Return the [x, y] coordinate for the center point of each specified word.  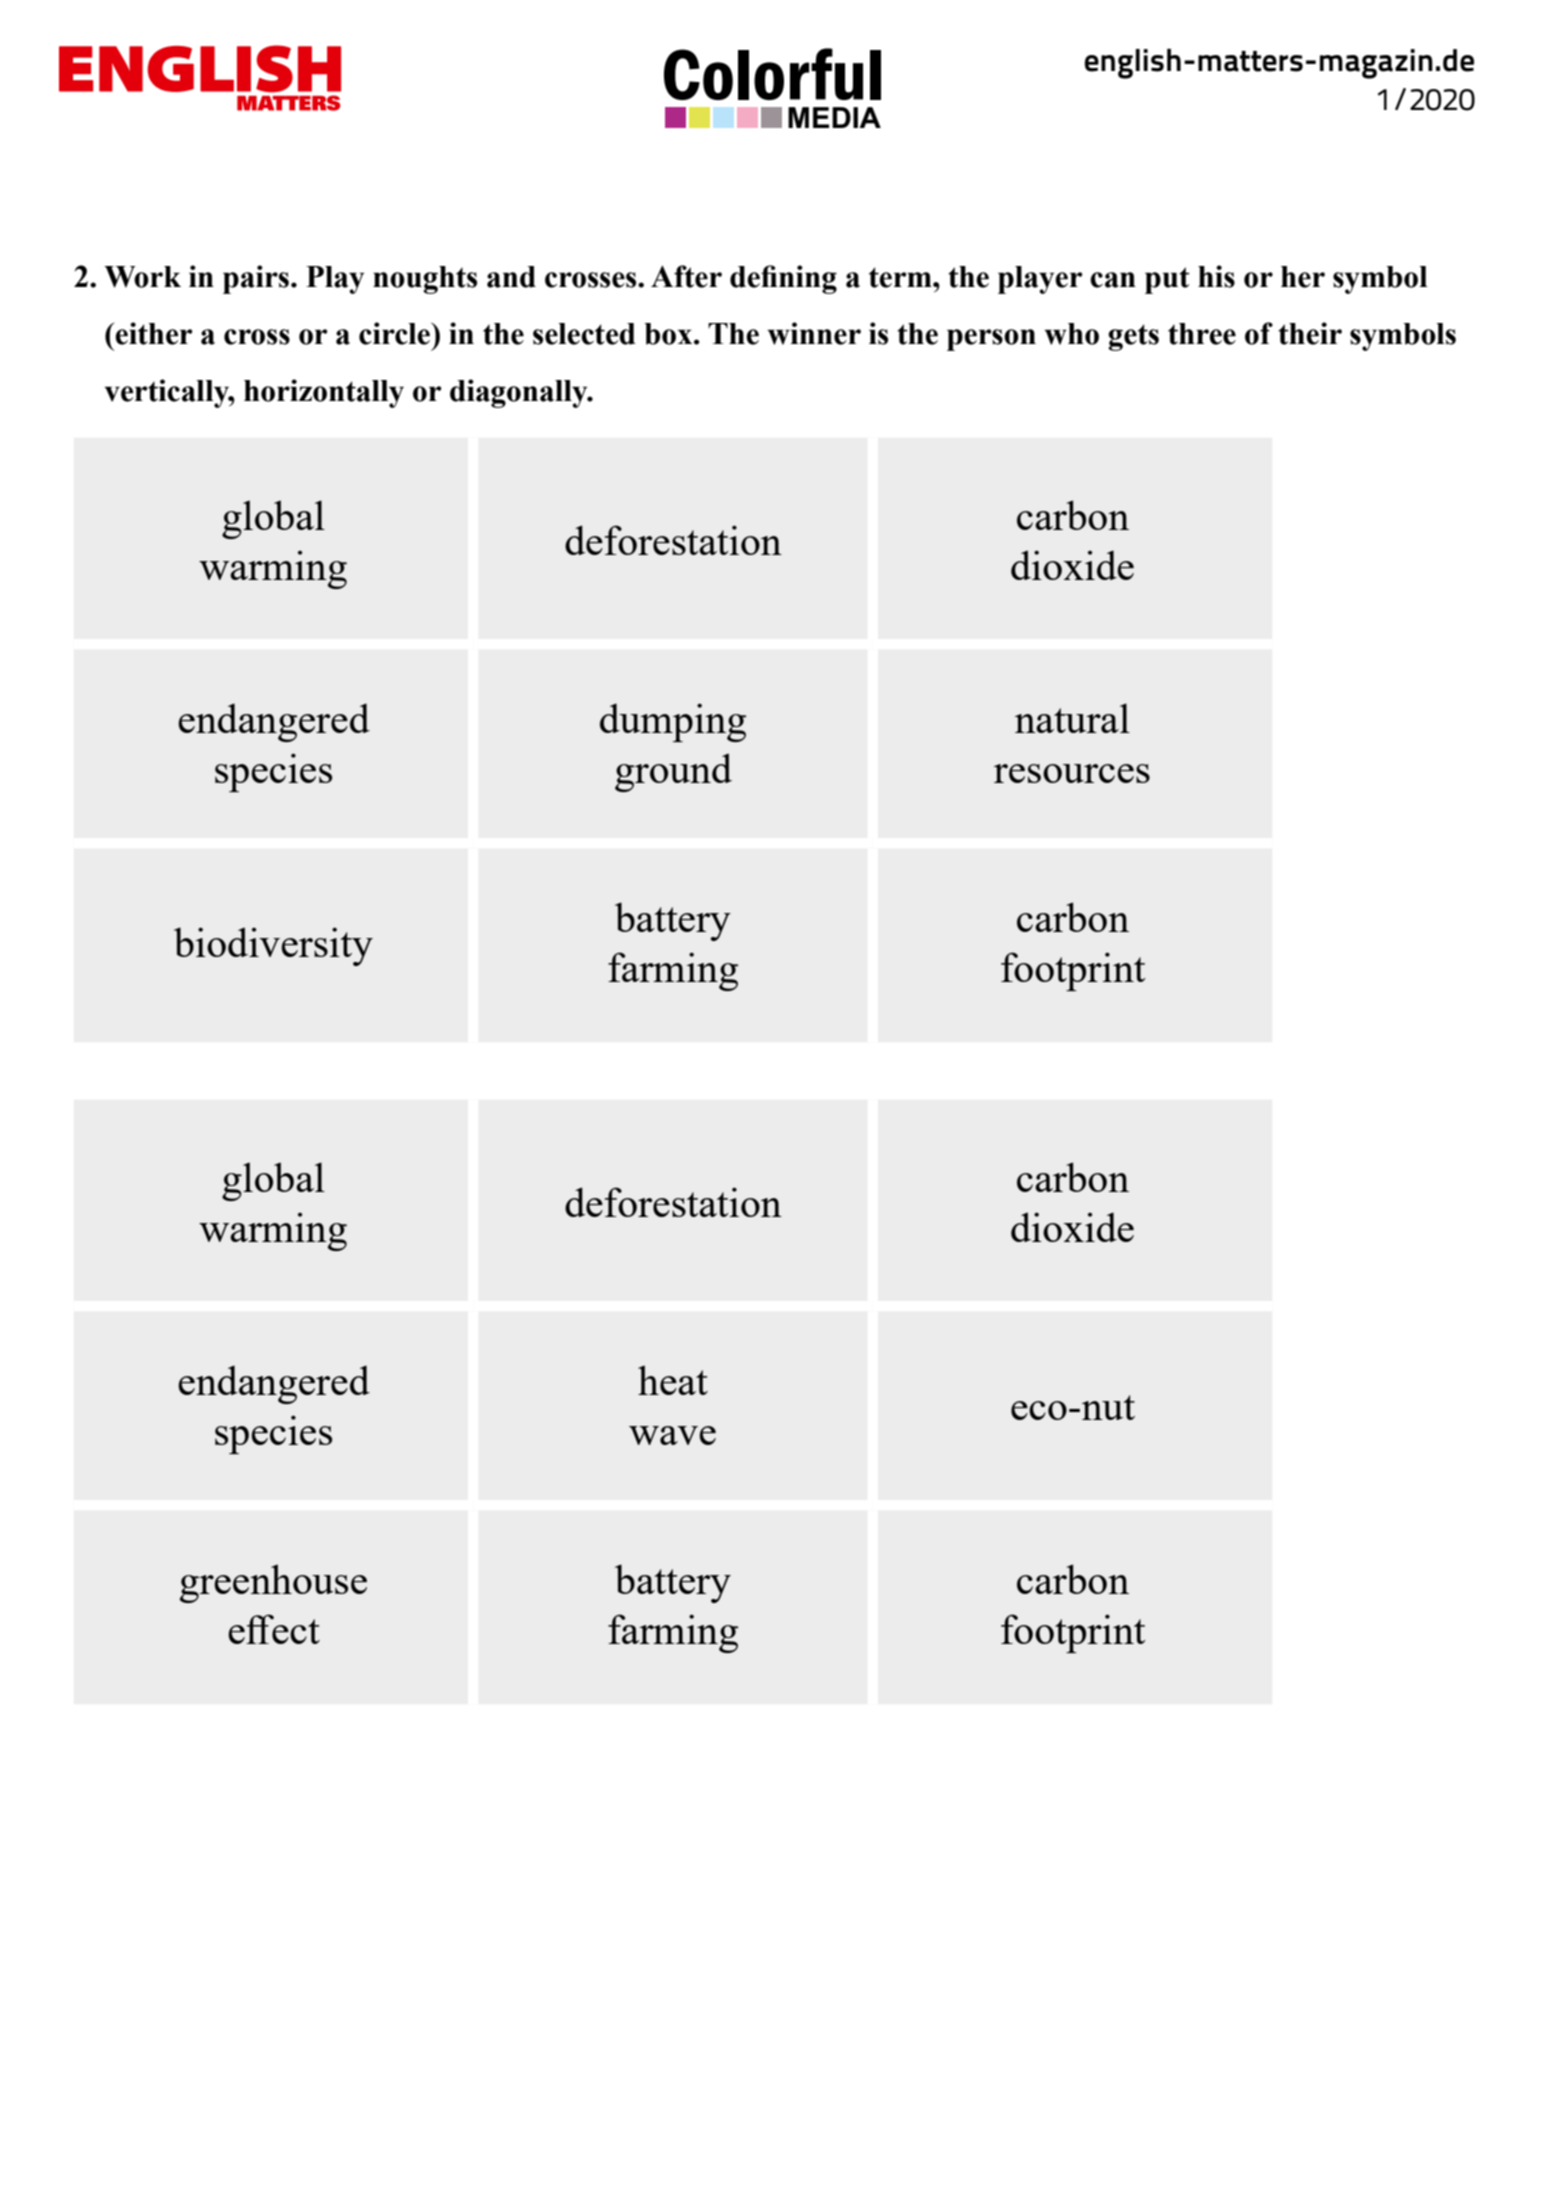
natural [1072, 718]
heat [673, 1380]
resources [1072, 773]
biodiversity [273, 946]
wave [672, 1435]
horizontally [324, 393]
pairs [256, 279]
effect [274, 1629]
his [1216, 276]
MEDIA [834, 117]
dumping [673, 722]
